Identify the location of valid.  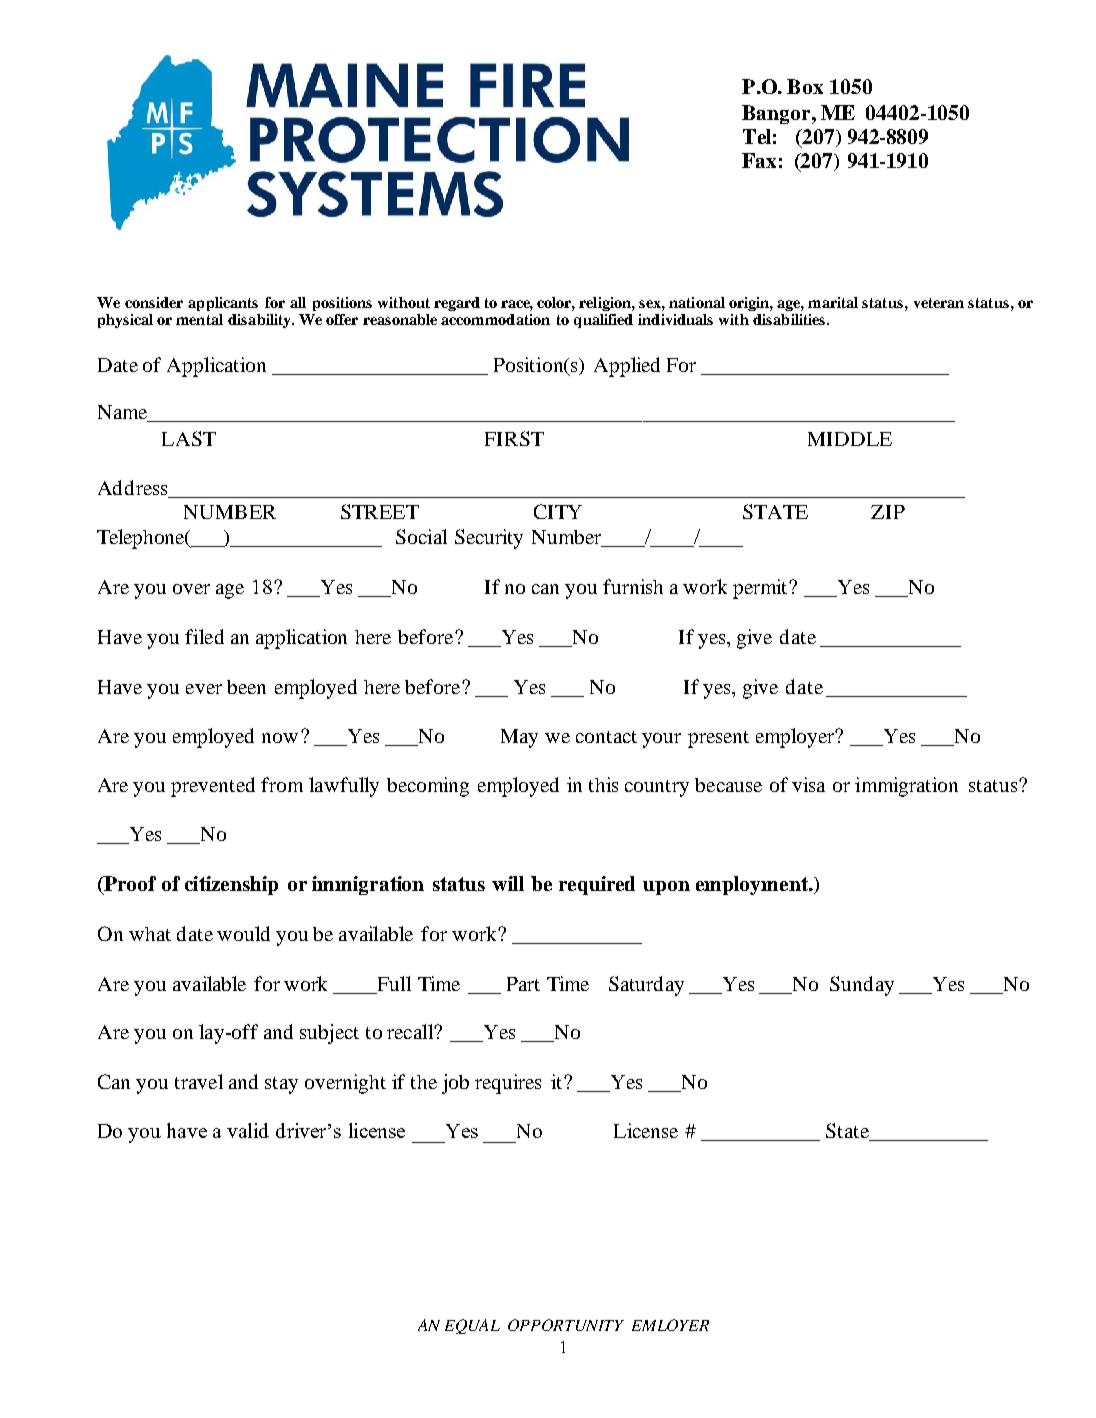
(248, 1130).
